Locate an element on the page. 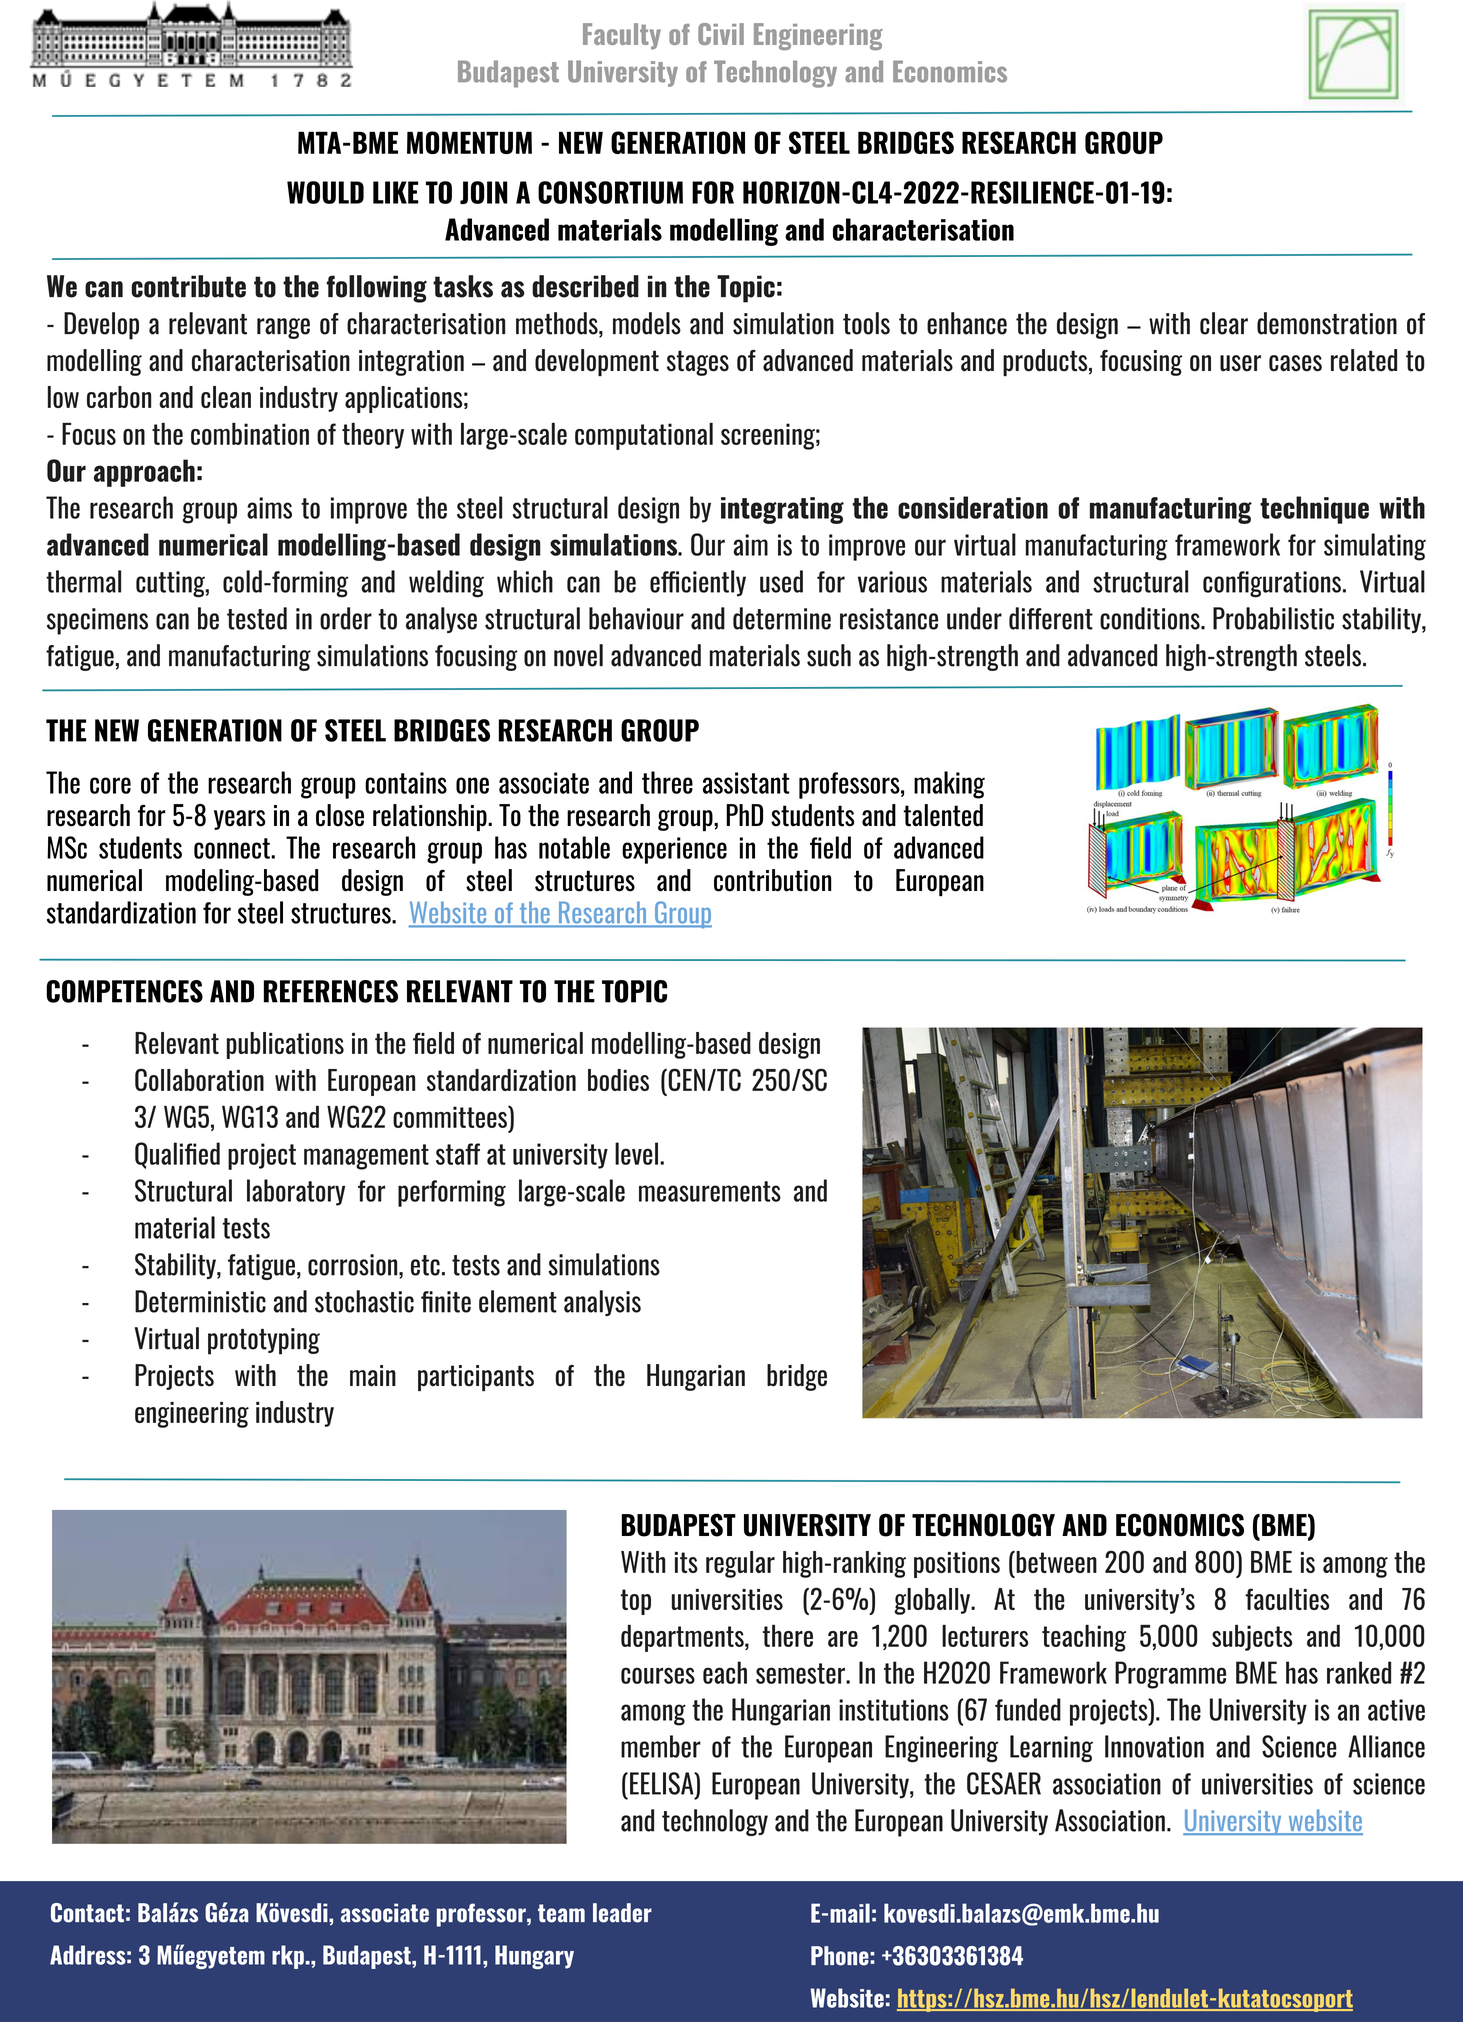 The height and width of the document is (2022, 1463). WOULD is located at coordinates (325, 192).
